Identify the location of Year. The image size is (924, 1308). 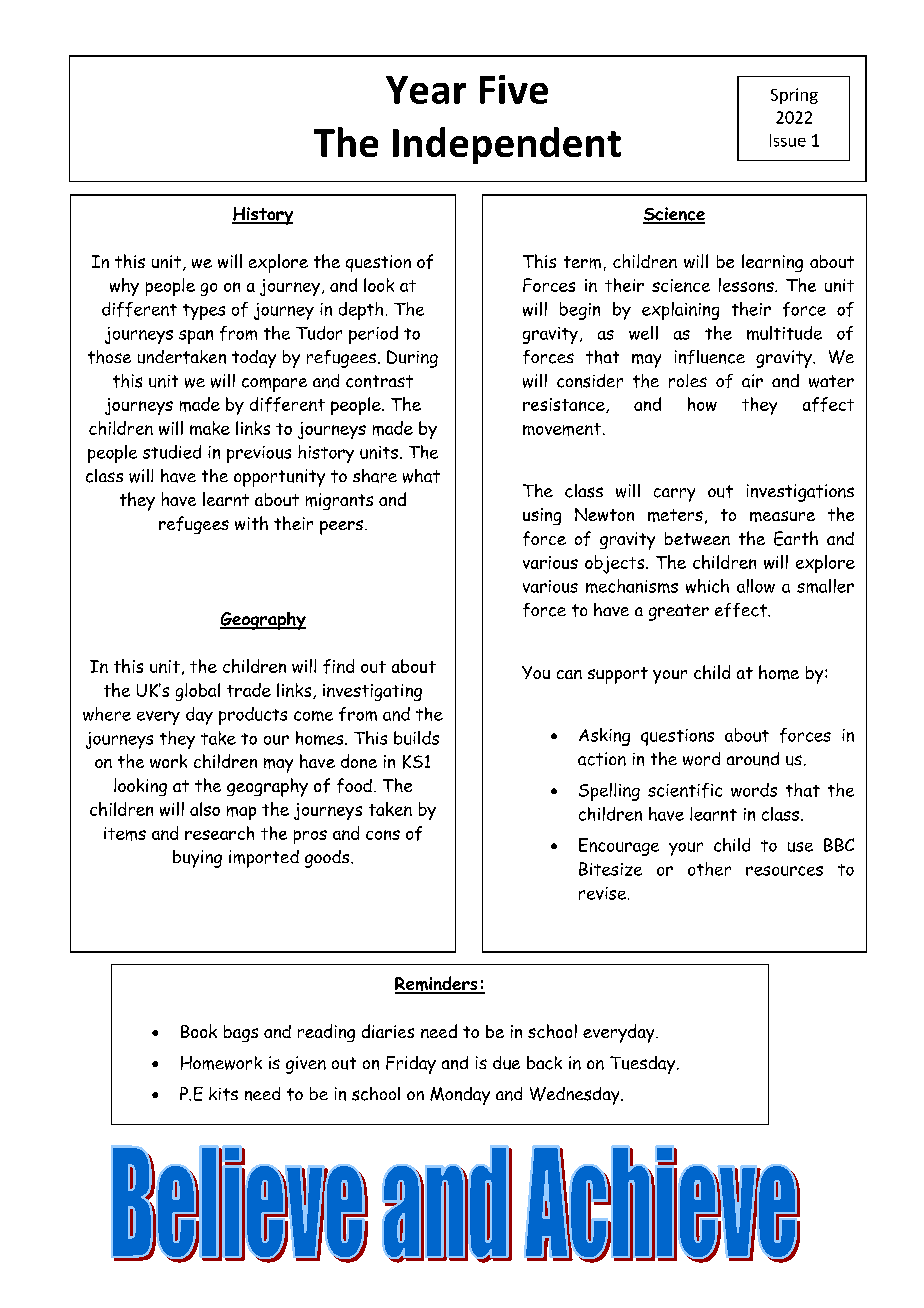
(426, 90).
